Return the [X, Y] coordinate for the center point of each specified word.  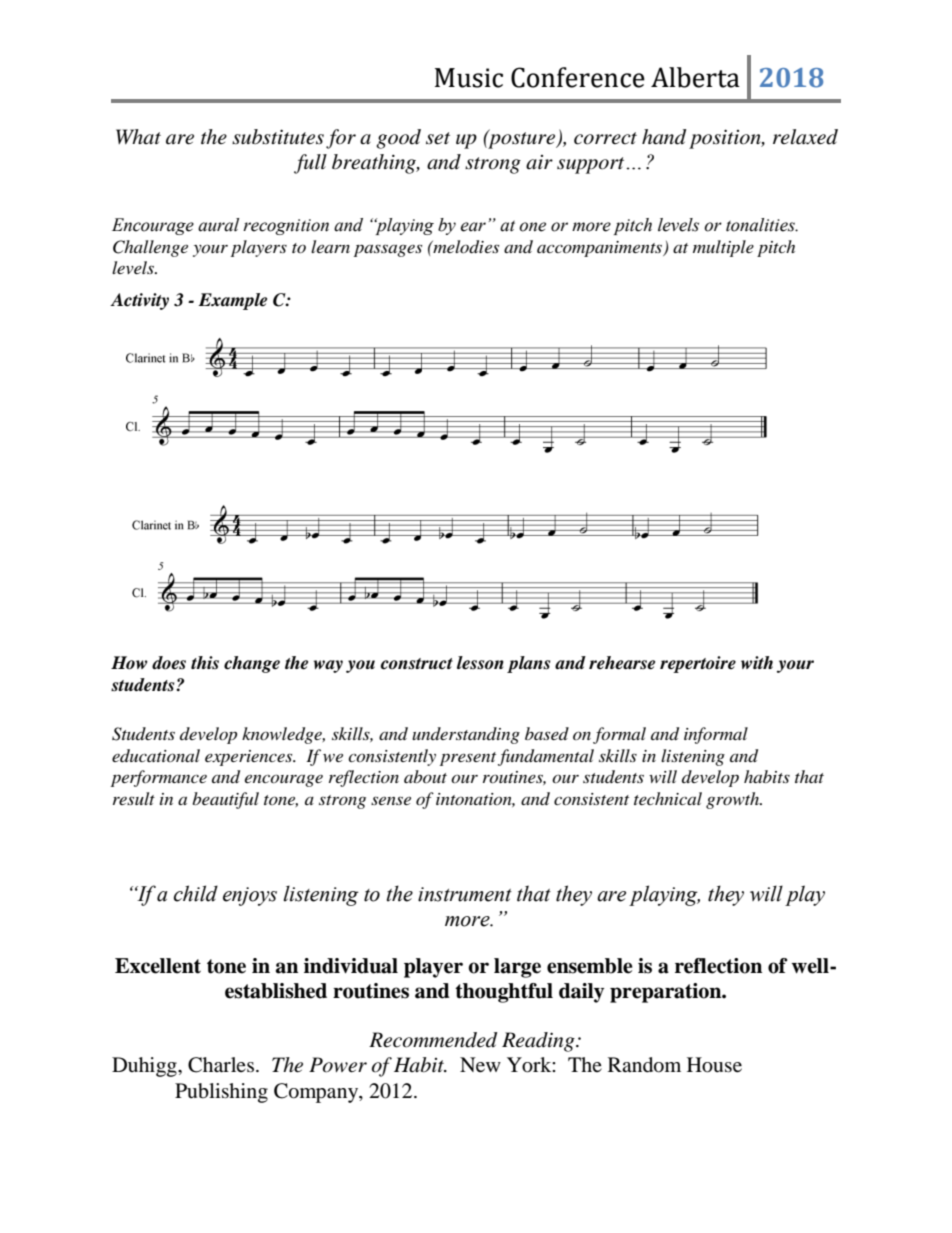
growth [734, 800]
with [757, 662]
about [425, 776]
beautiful [225, 800]
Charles [221, 1065]
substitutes [278, 137]
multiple [723, 248]
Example [233, 301]
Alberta [695, 77]
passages [388, 250]
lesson [480, 663]
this [205, 662]
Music [469, 78]
